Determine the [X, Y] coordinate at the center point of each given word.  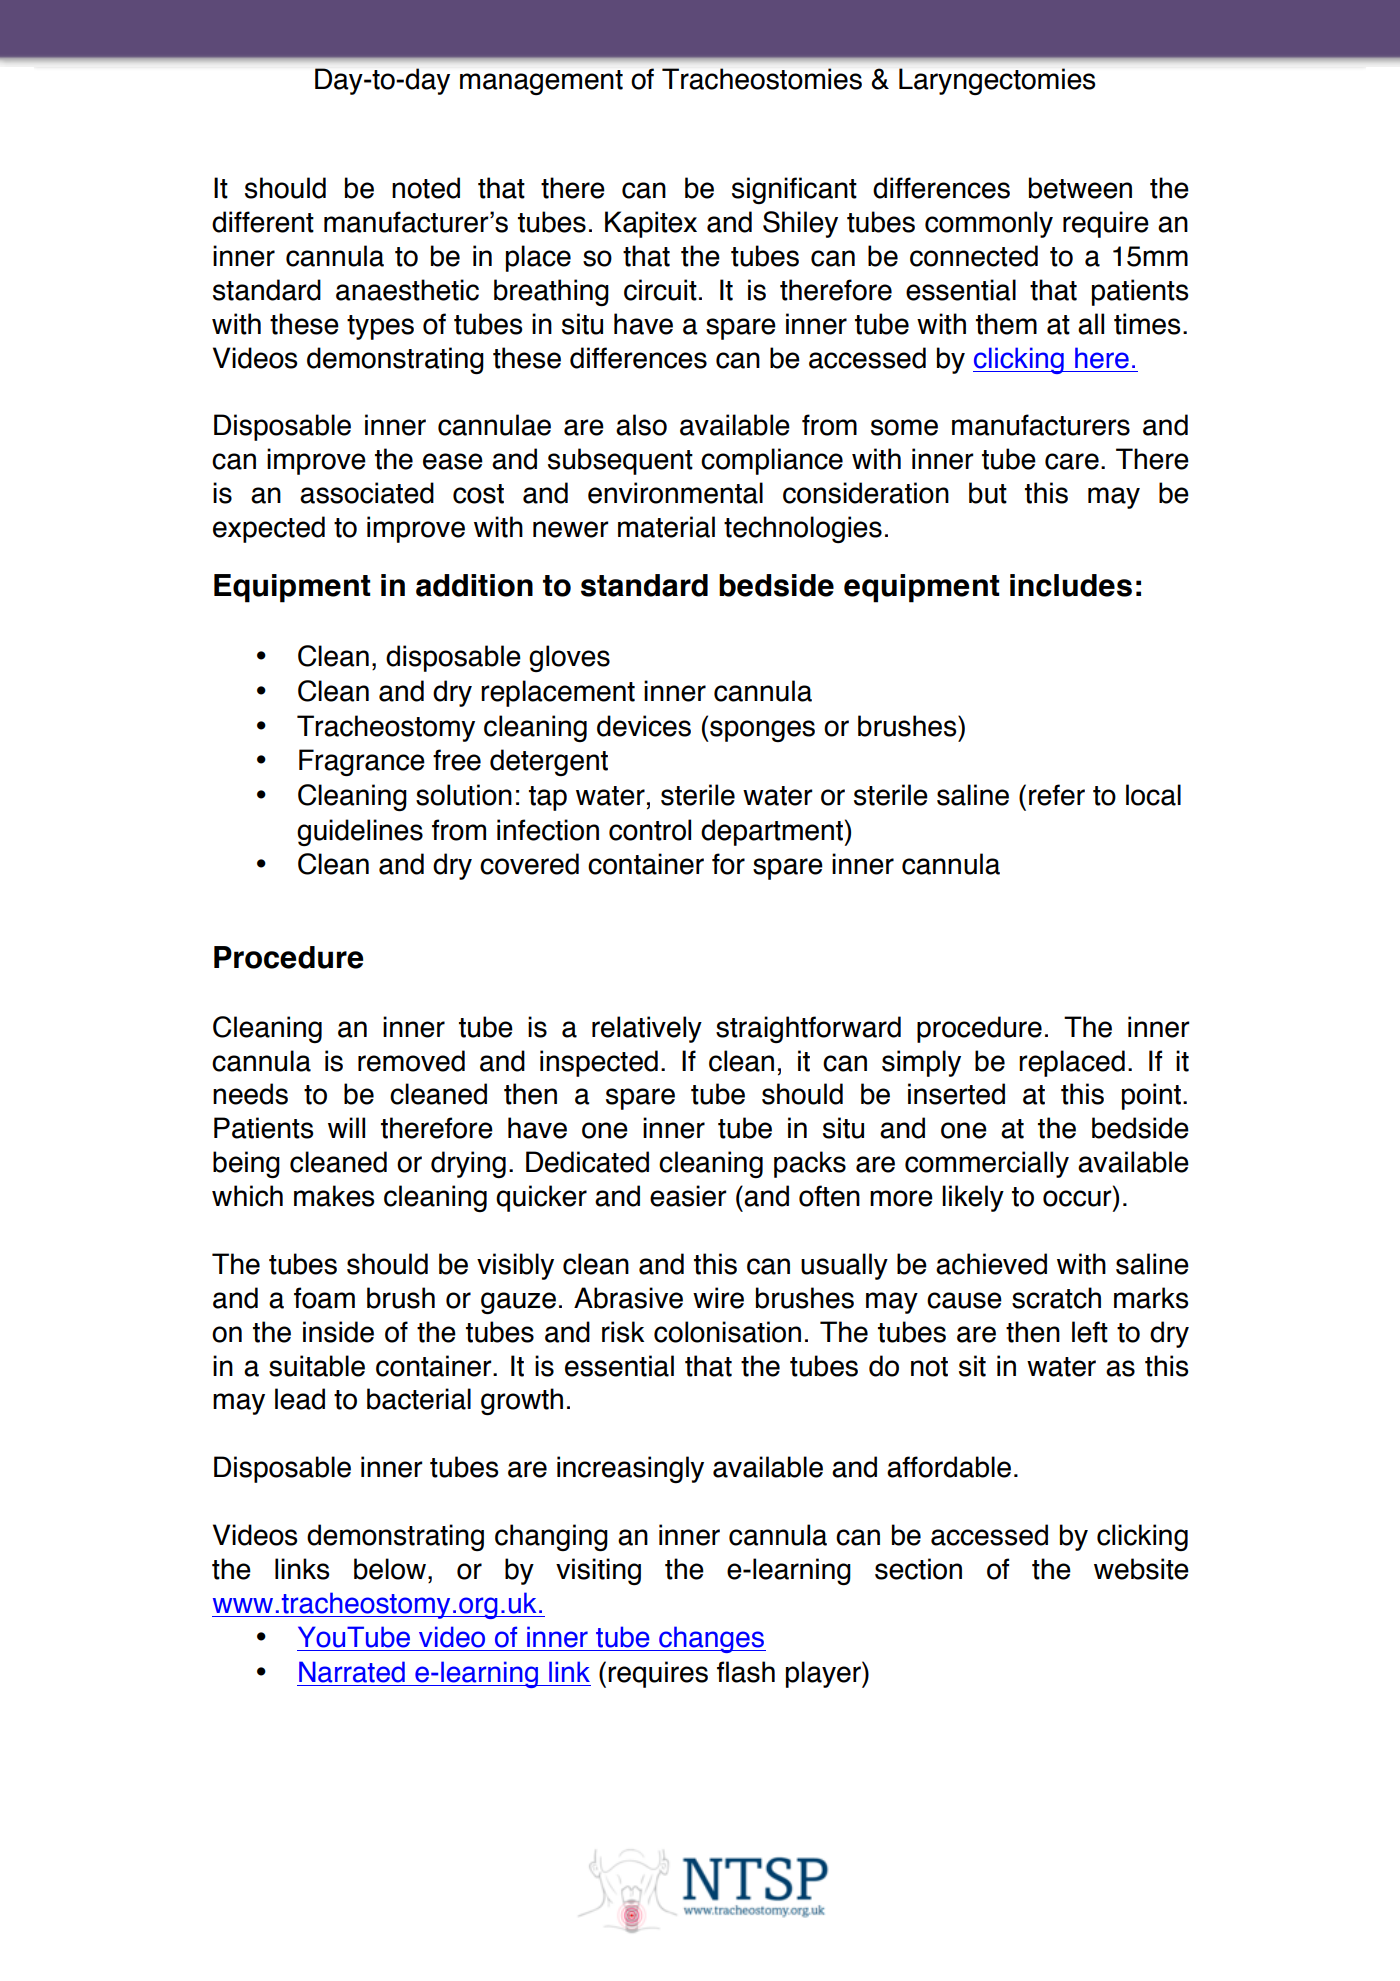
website [1141, 1569]
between [1080, 188]
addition [474, 585]
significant [794, 190]
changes [711, 1639]
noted [426, 188]
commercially [987, 1164]
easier [688, 1196]
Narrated [352, 1672]
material [666, 527]
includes [1071, 585]
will [346, 1127]
